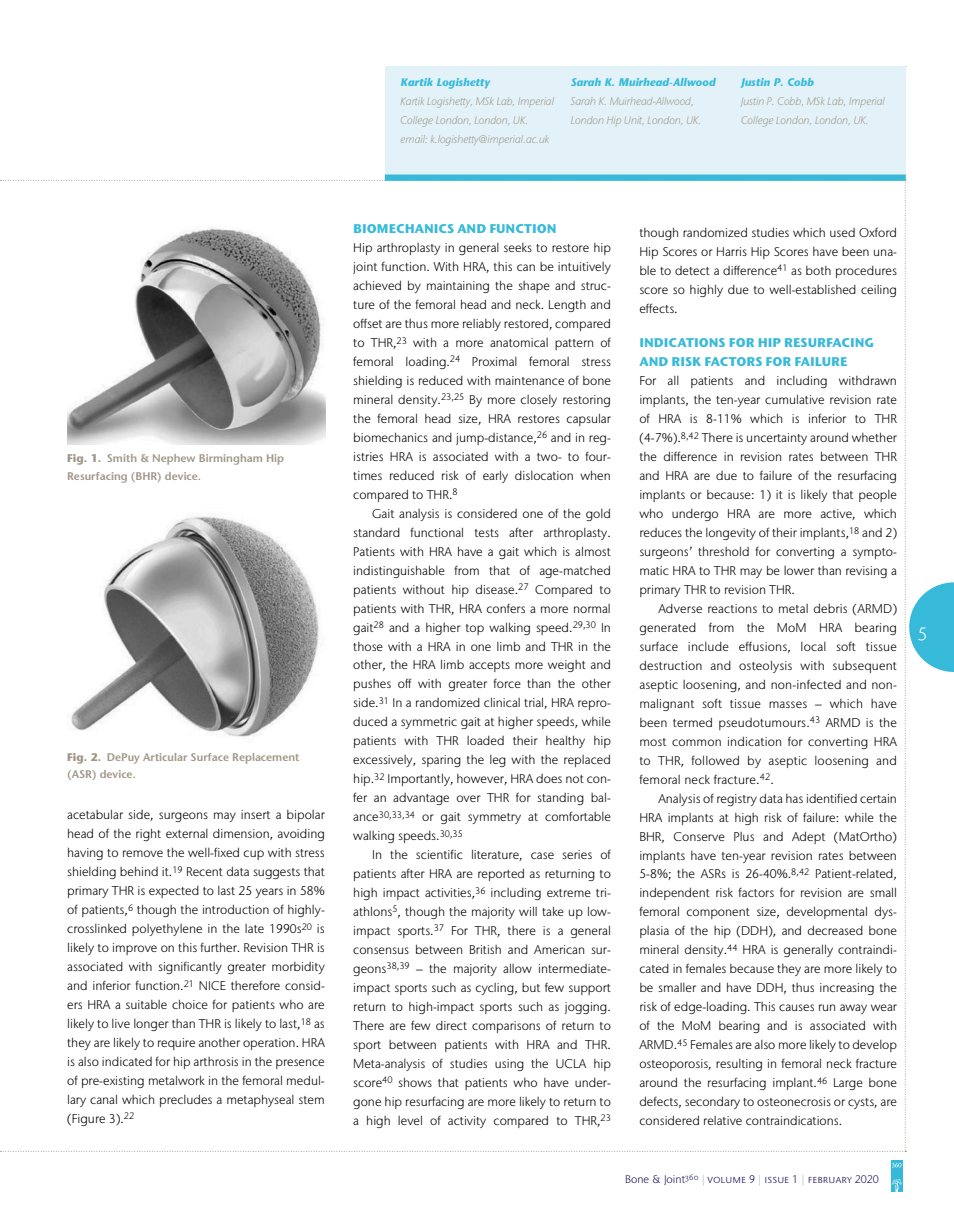 The height and width of the screenshot is (1232, 954). Describe the element at coordinates (187, 833) in the screenshot. I see `external` at that location.
